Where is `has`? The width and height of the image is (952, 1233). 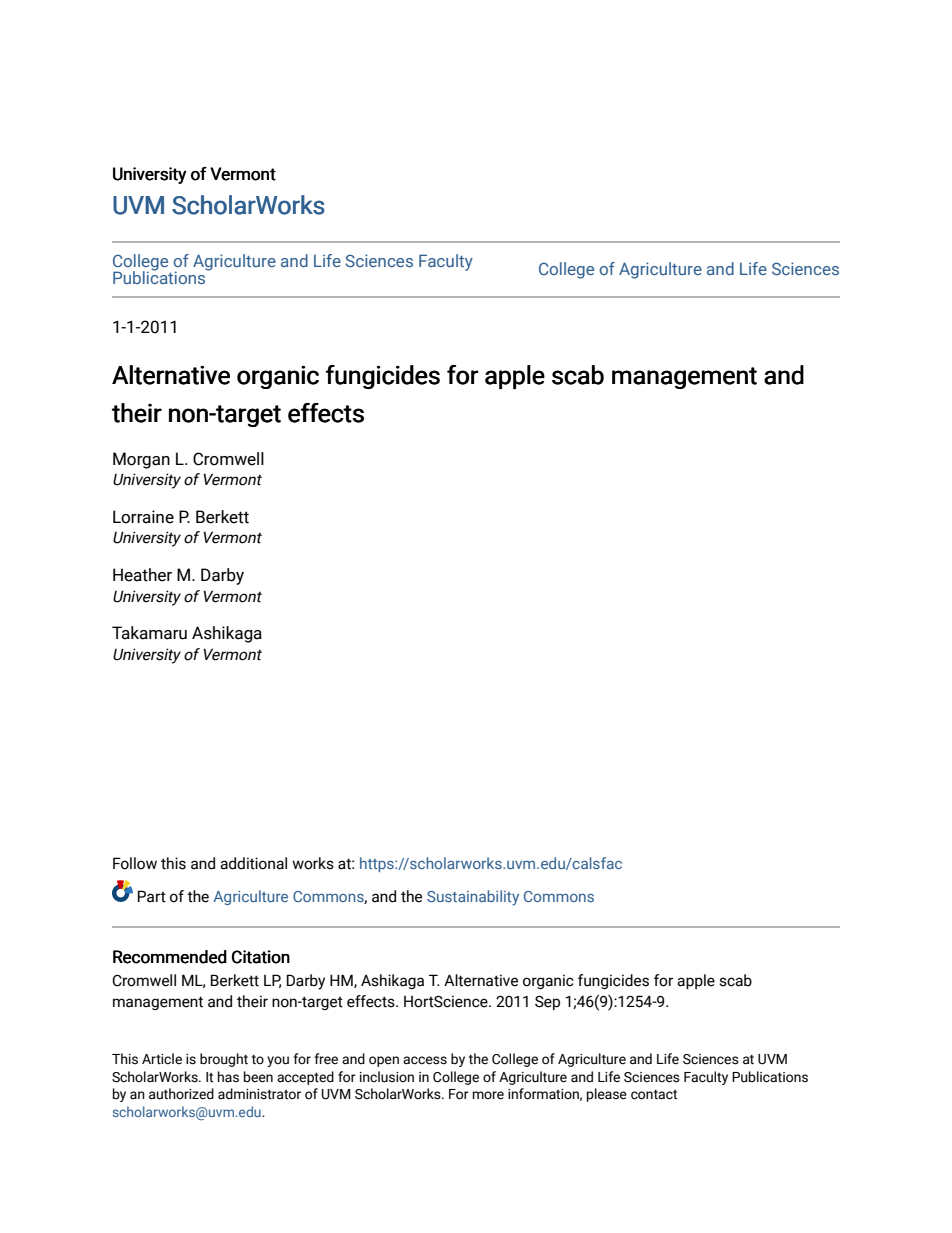 has is located at coordinates (228, 1077).
